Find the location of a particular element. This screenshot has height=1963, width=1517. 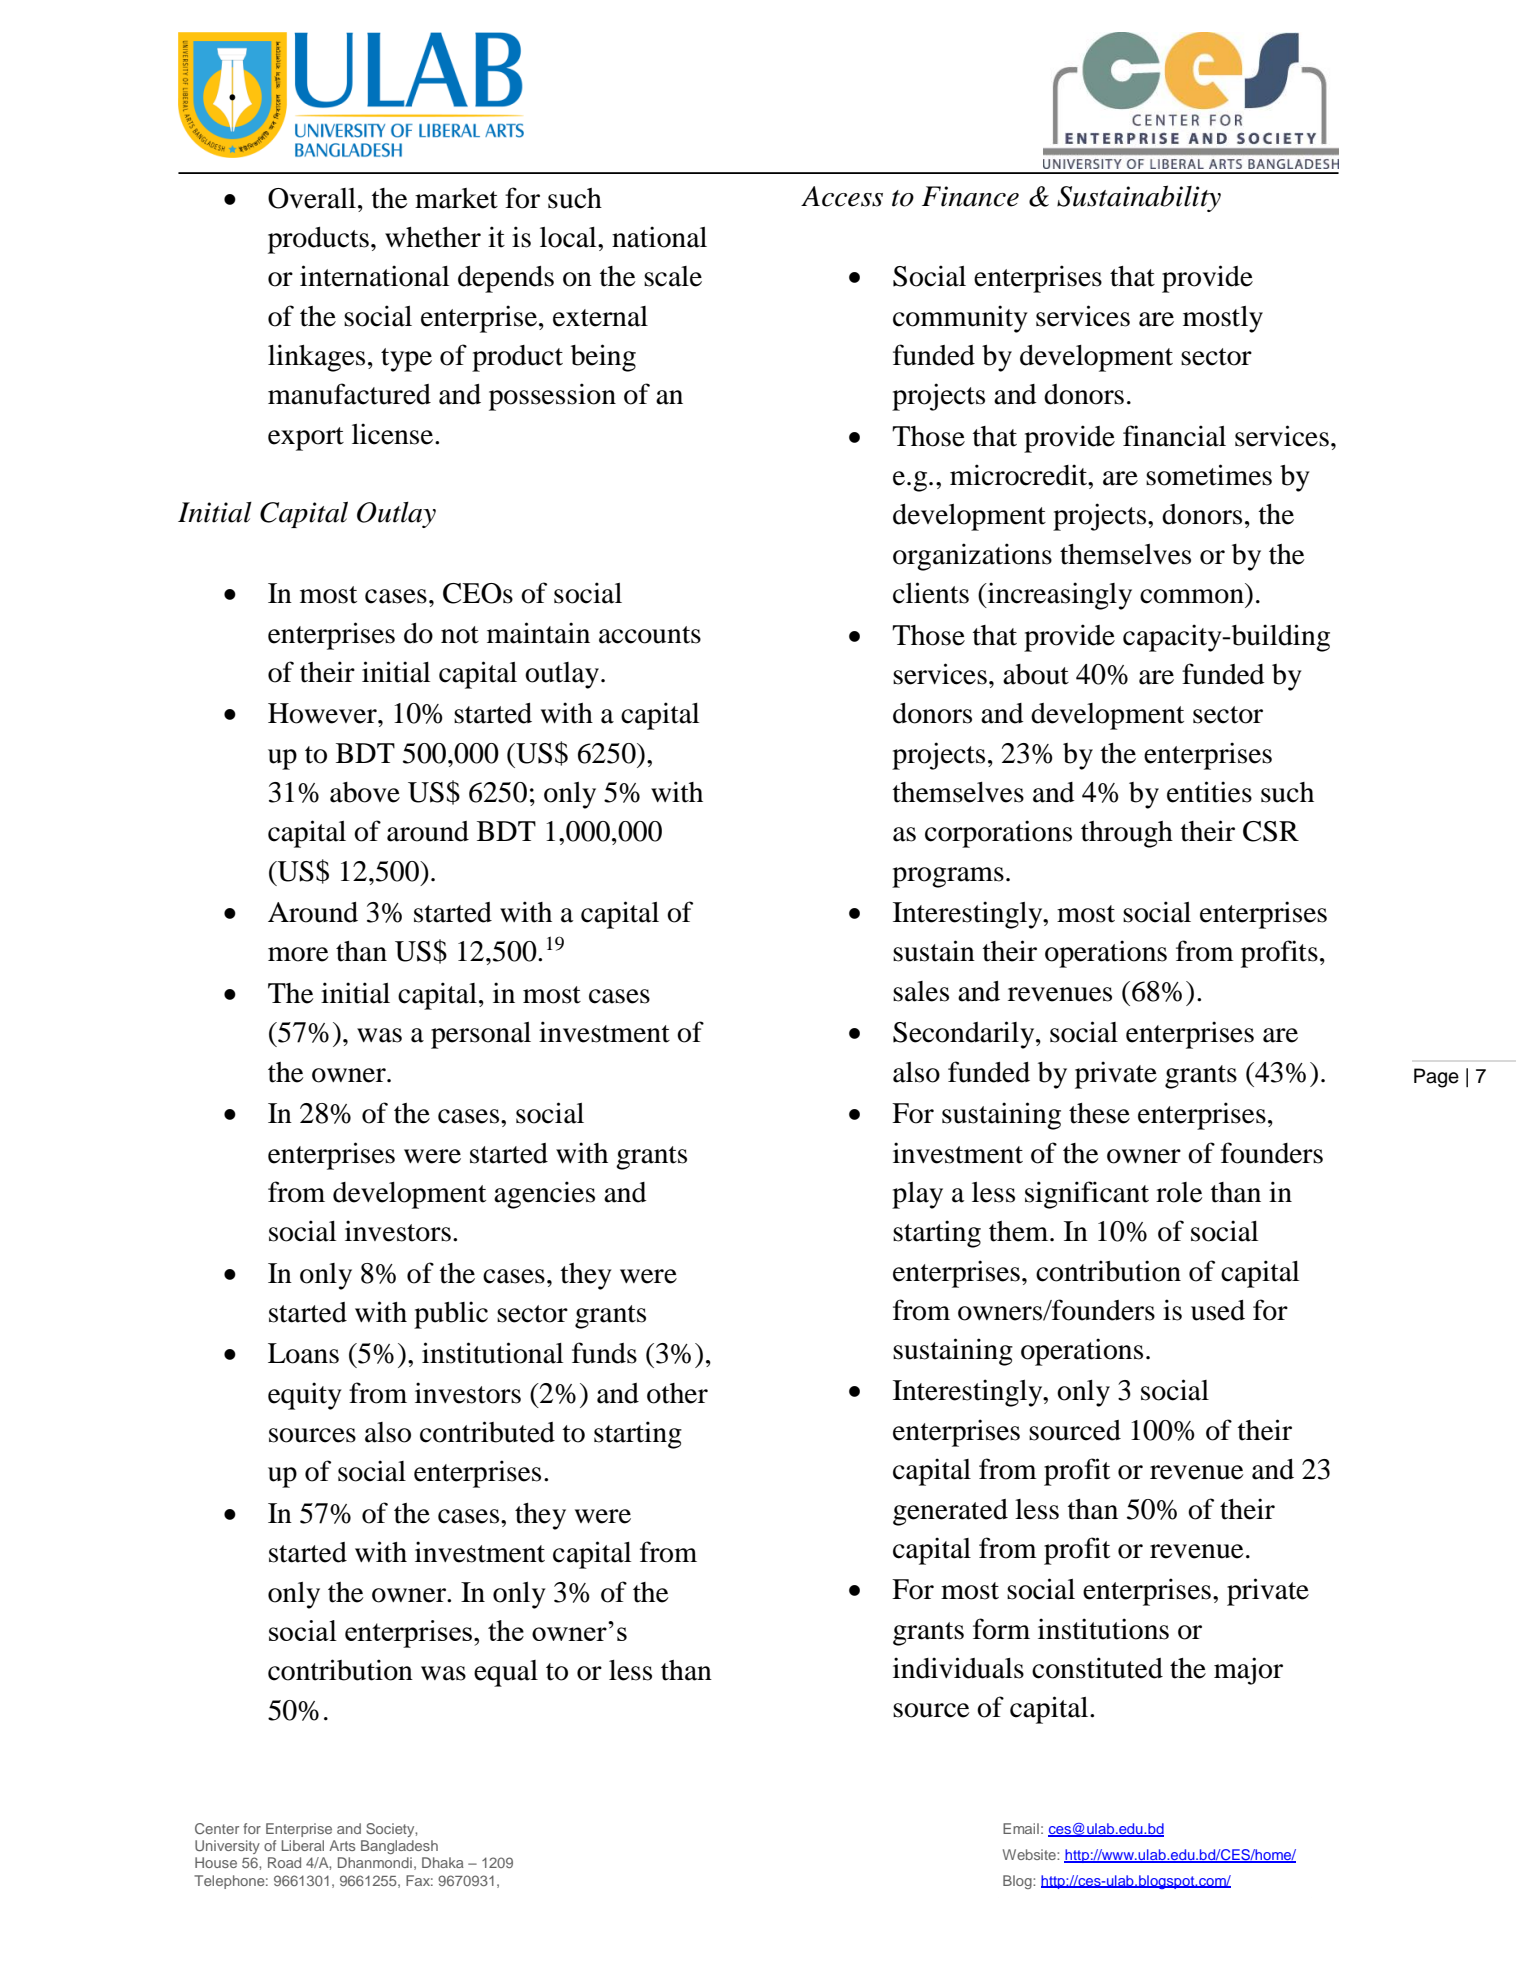

financial is located at coordinates (1174, 436).
